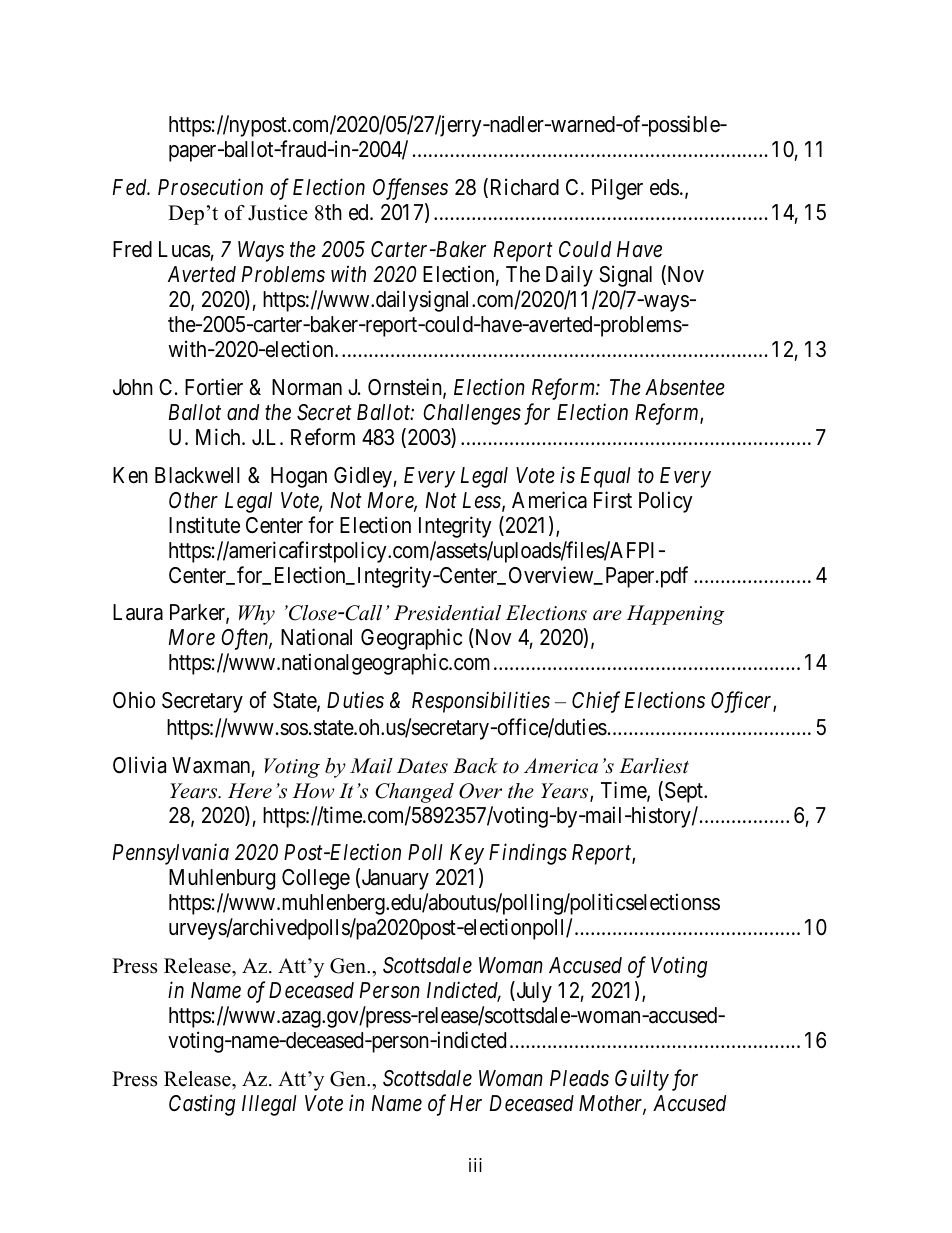  What do you see at coordinates (210, 187) in the page?
I see `Prosecution` at bounding box center [210, 187].
